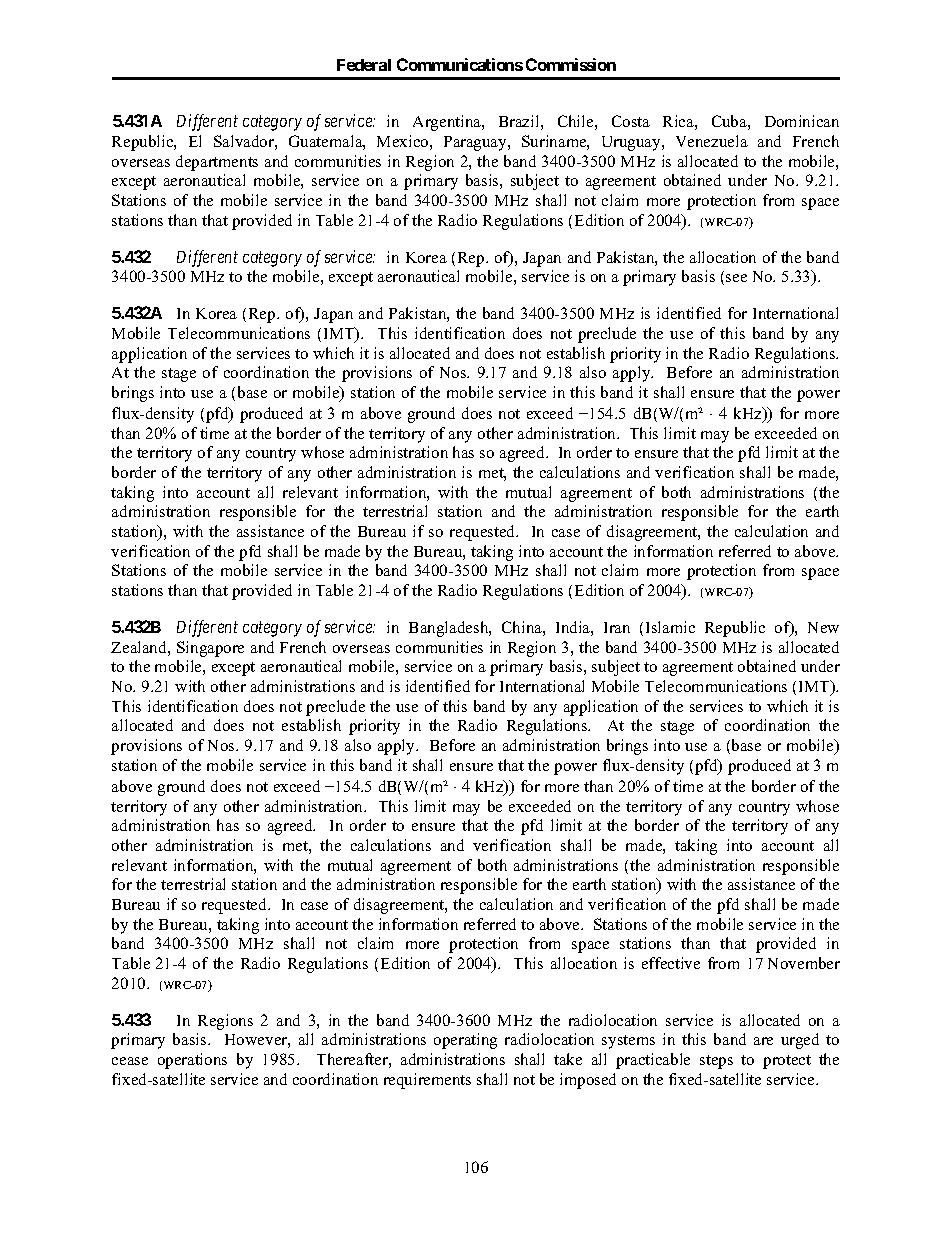 This screenshot has height=1233, width=952. What do you see at coordinates (632, 143) in the screenshot?
I see `Uruguay` at bounding box center [632, 143].
